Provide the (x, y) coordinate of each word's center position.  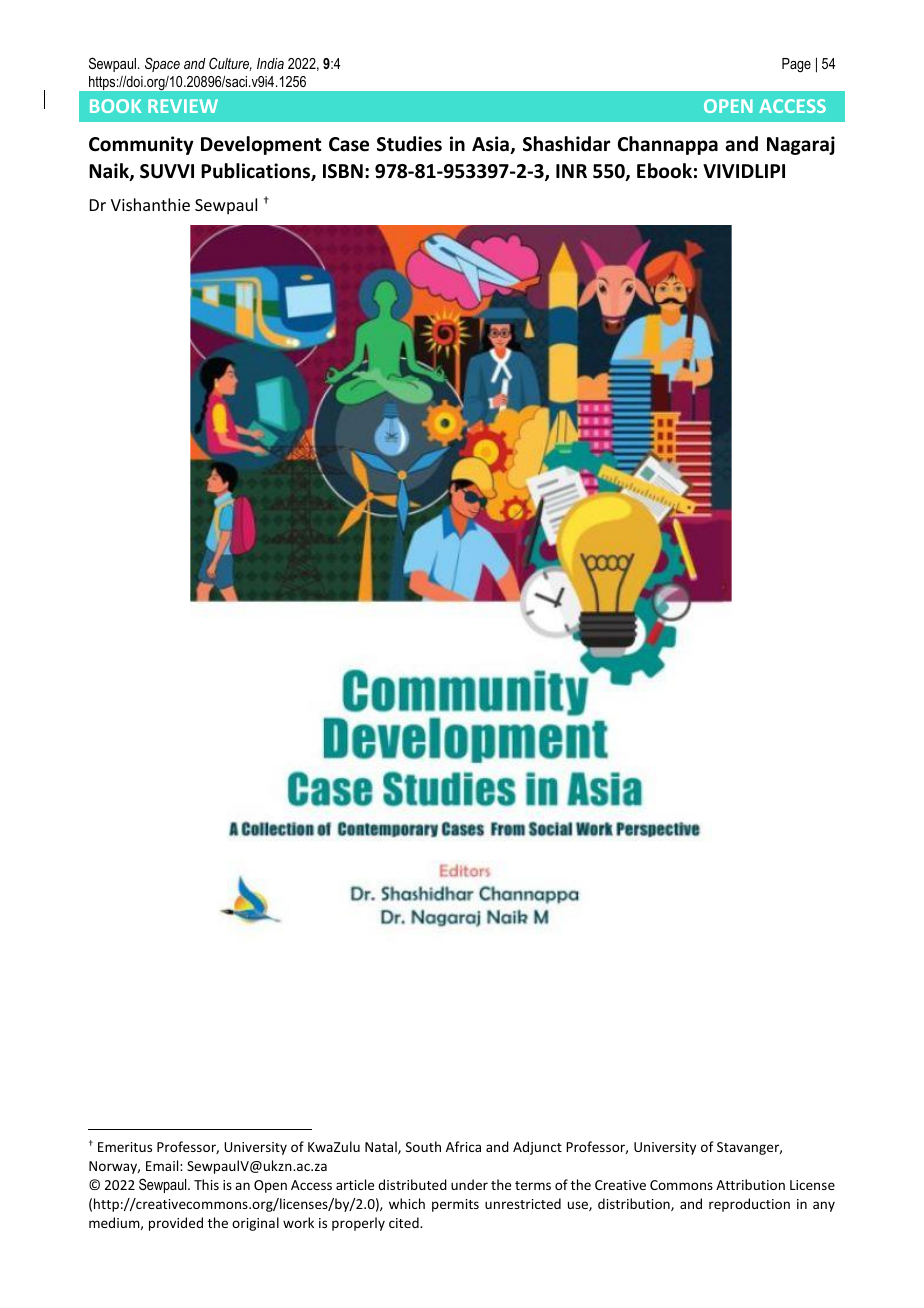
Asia (491, 145)
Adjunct (537, 1148)
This (206, 1184)
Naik (110, 172)
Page (796, 65)
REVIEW (183, 106)
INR (571, 171)
